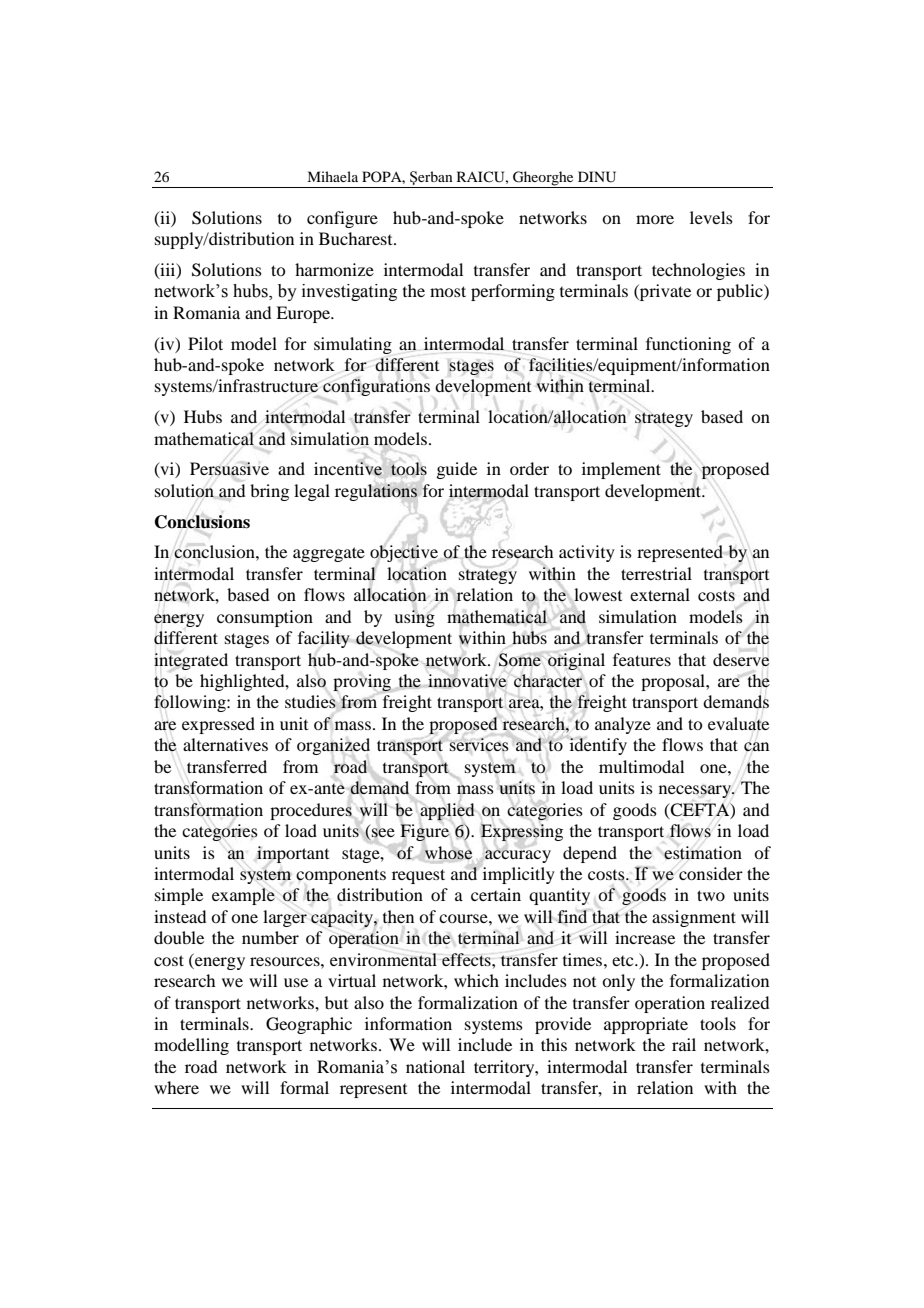 The image size is (924, 1308). What do you see at coordinates (309, 1025) in the document?
I see `Geographic` at bounding box center [309, 1025].
